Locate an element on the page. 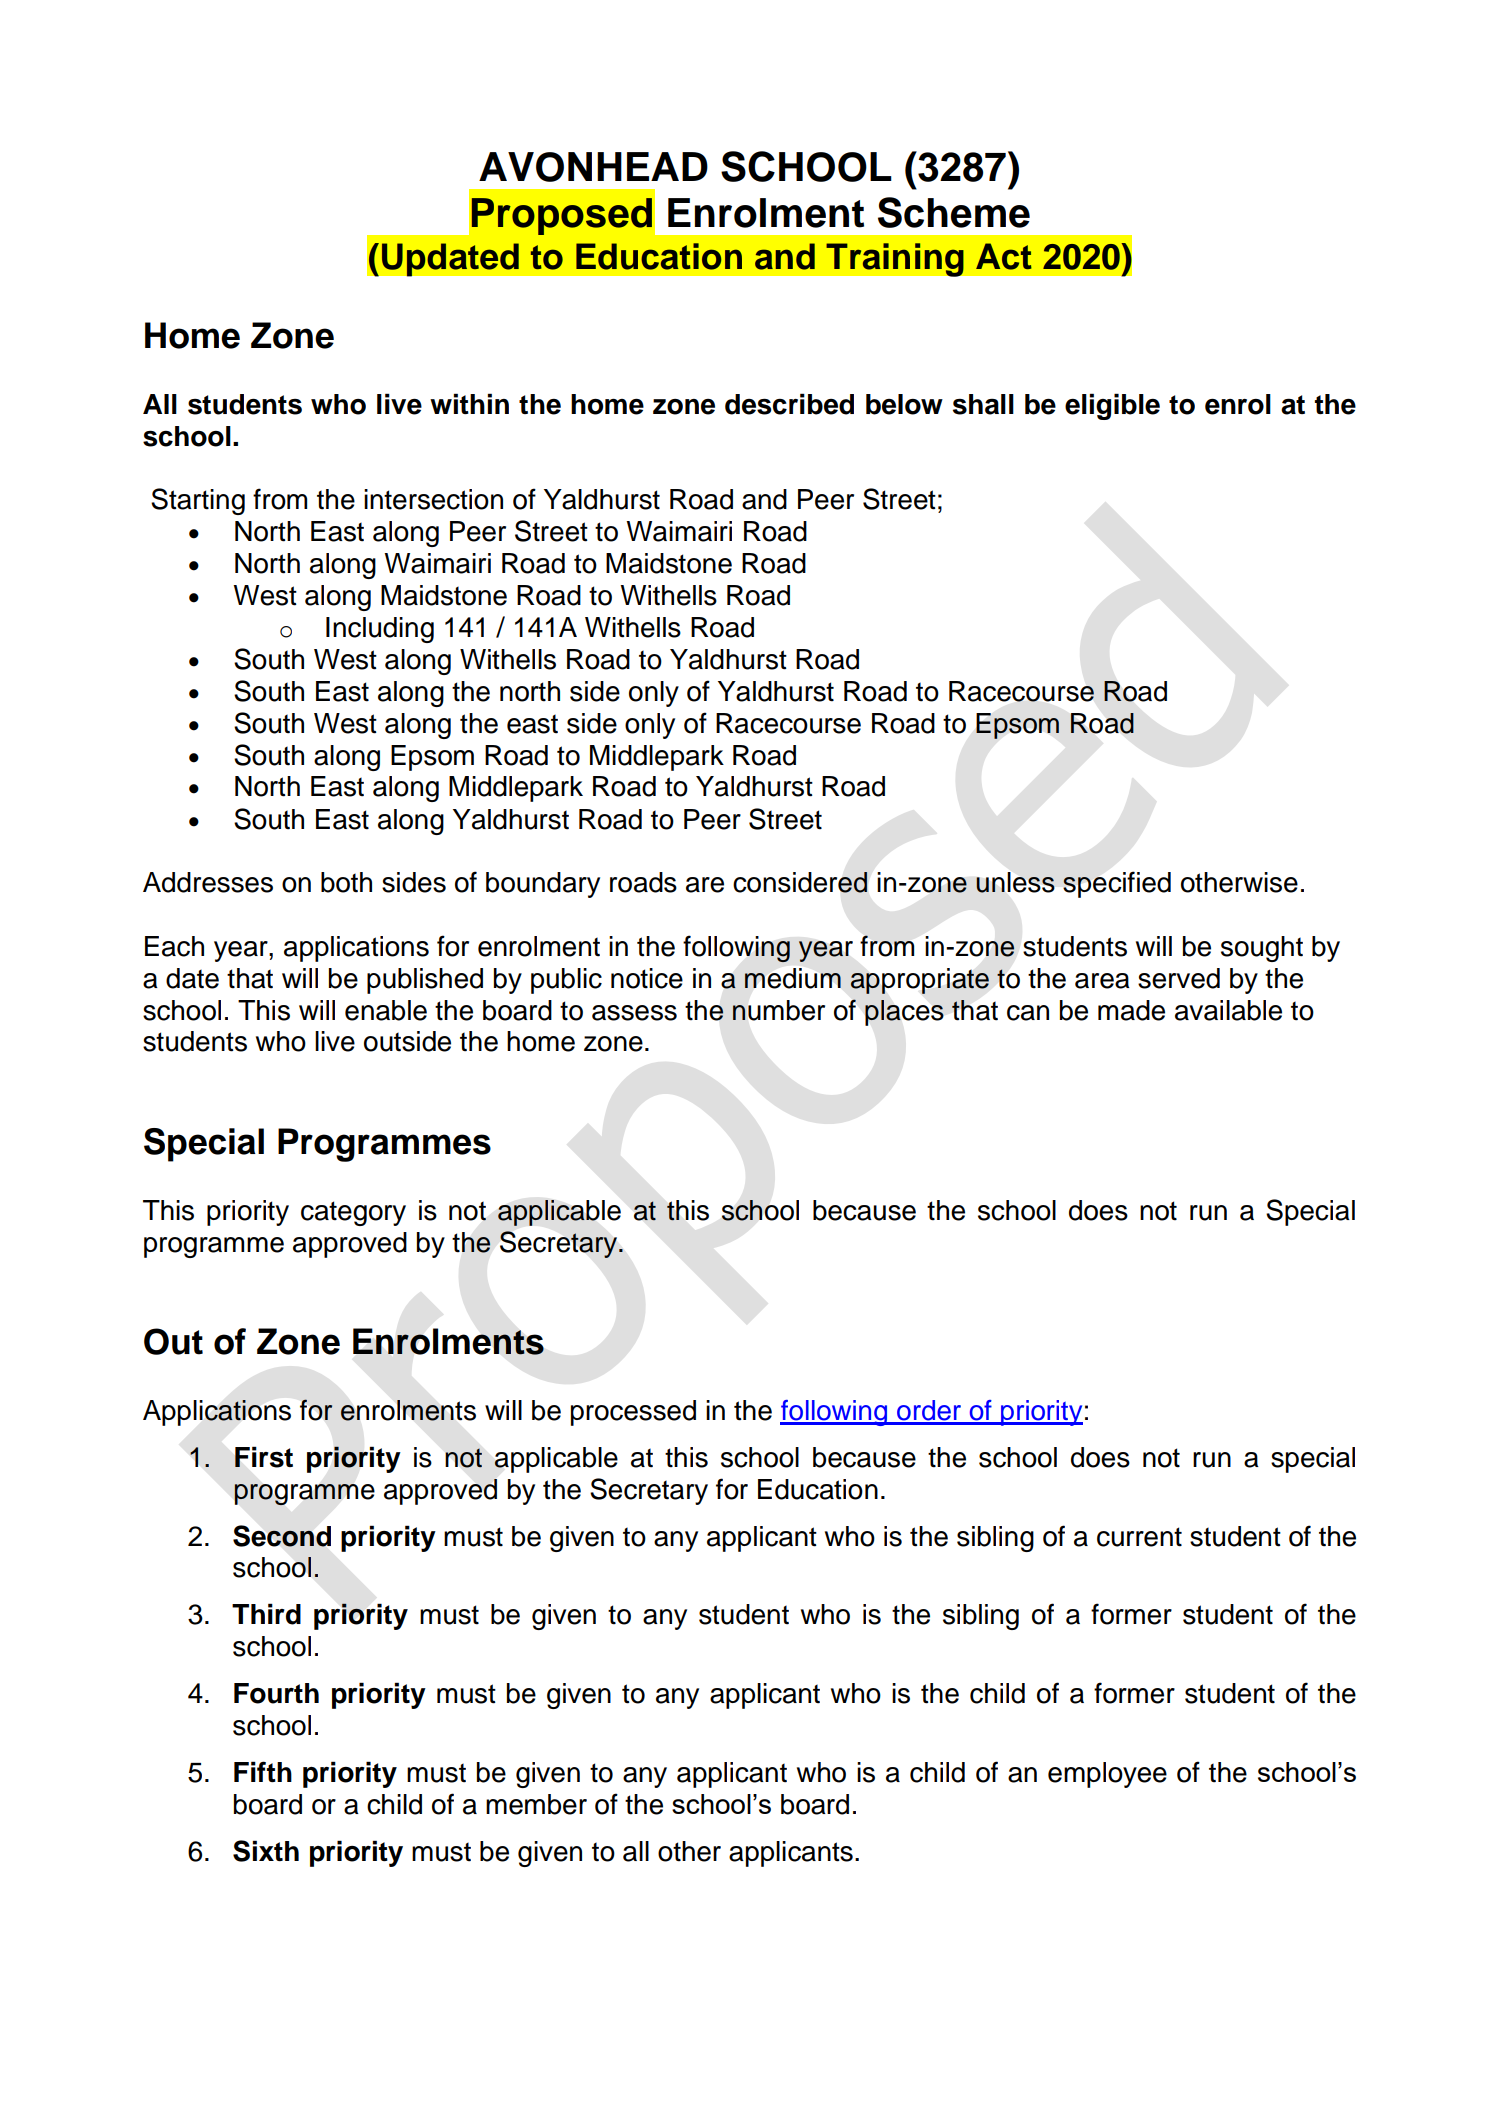  current is located at coordinates (1139, 1537).
